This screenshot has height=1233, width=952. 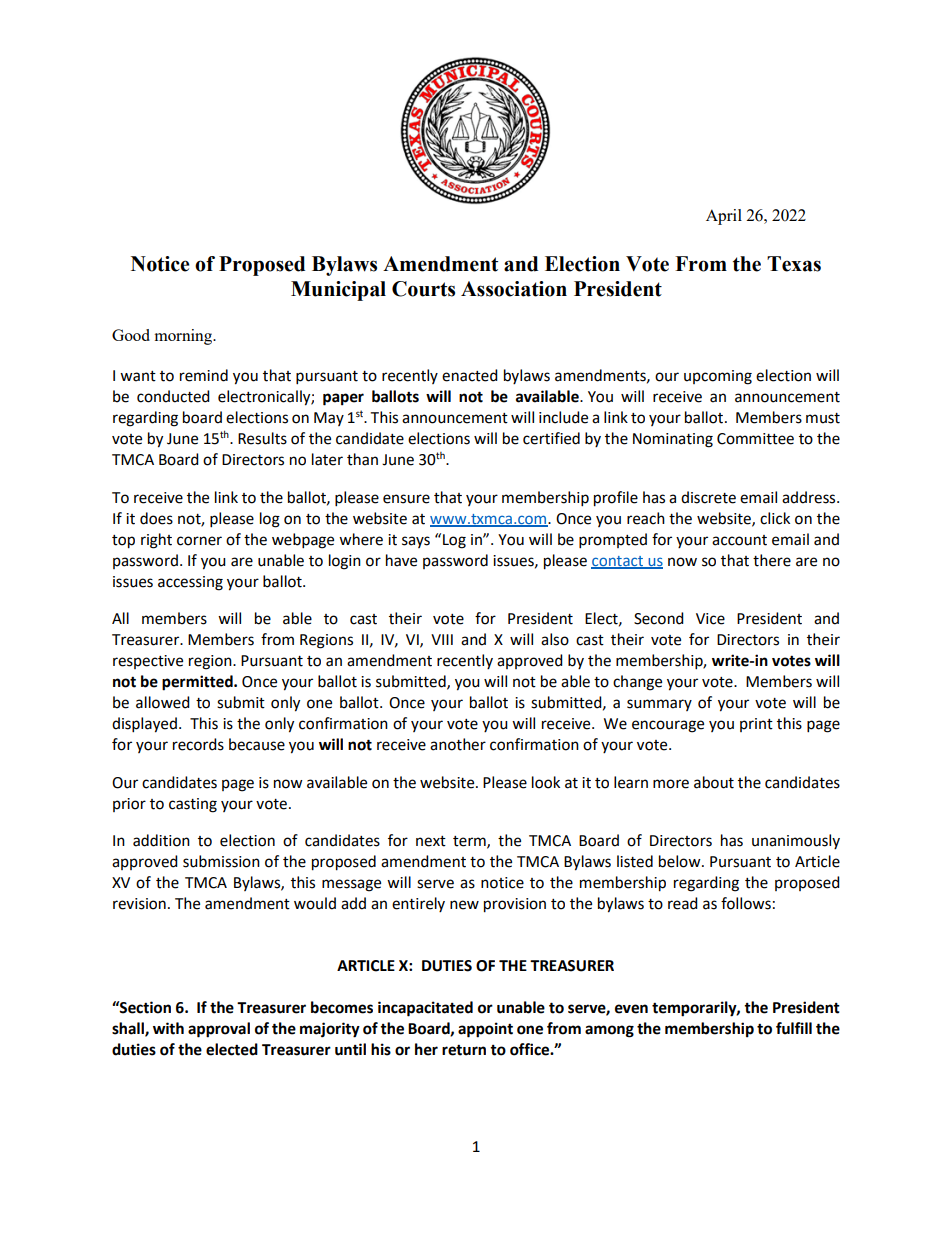 What do you see at coordinates (485, 1030) in the screenshot?
I see `appoint` at bounding box center [485, 1030].
